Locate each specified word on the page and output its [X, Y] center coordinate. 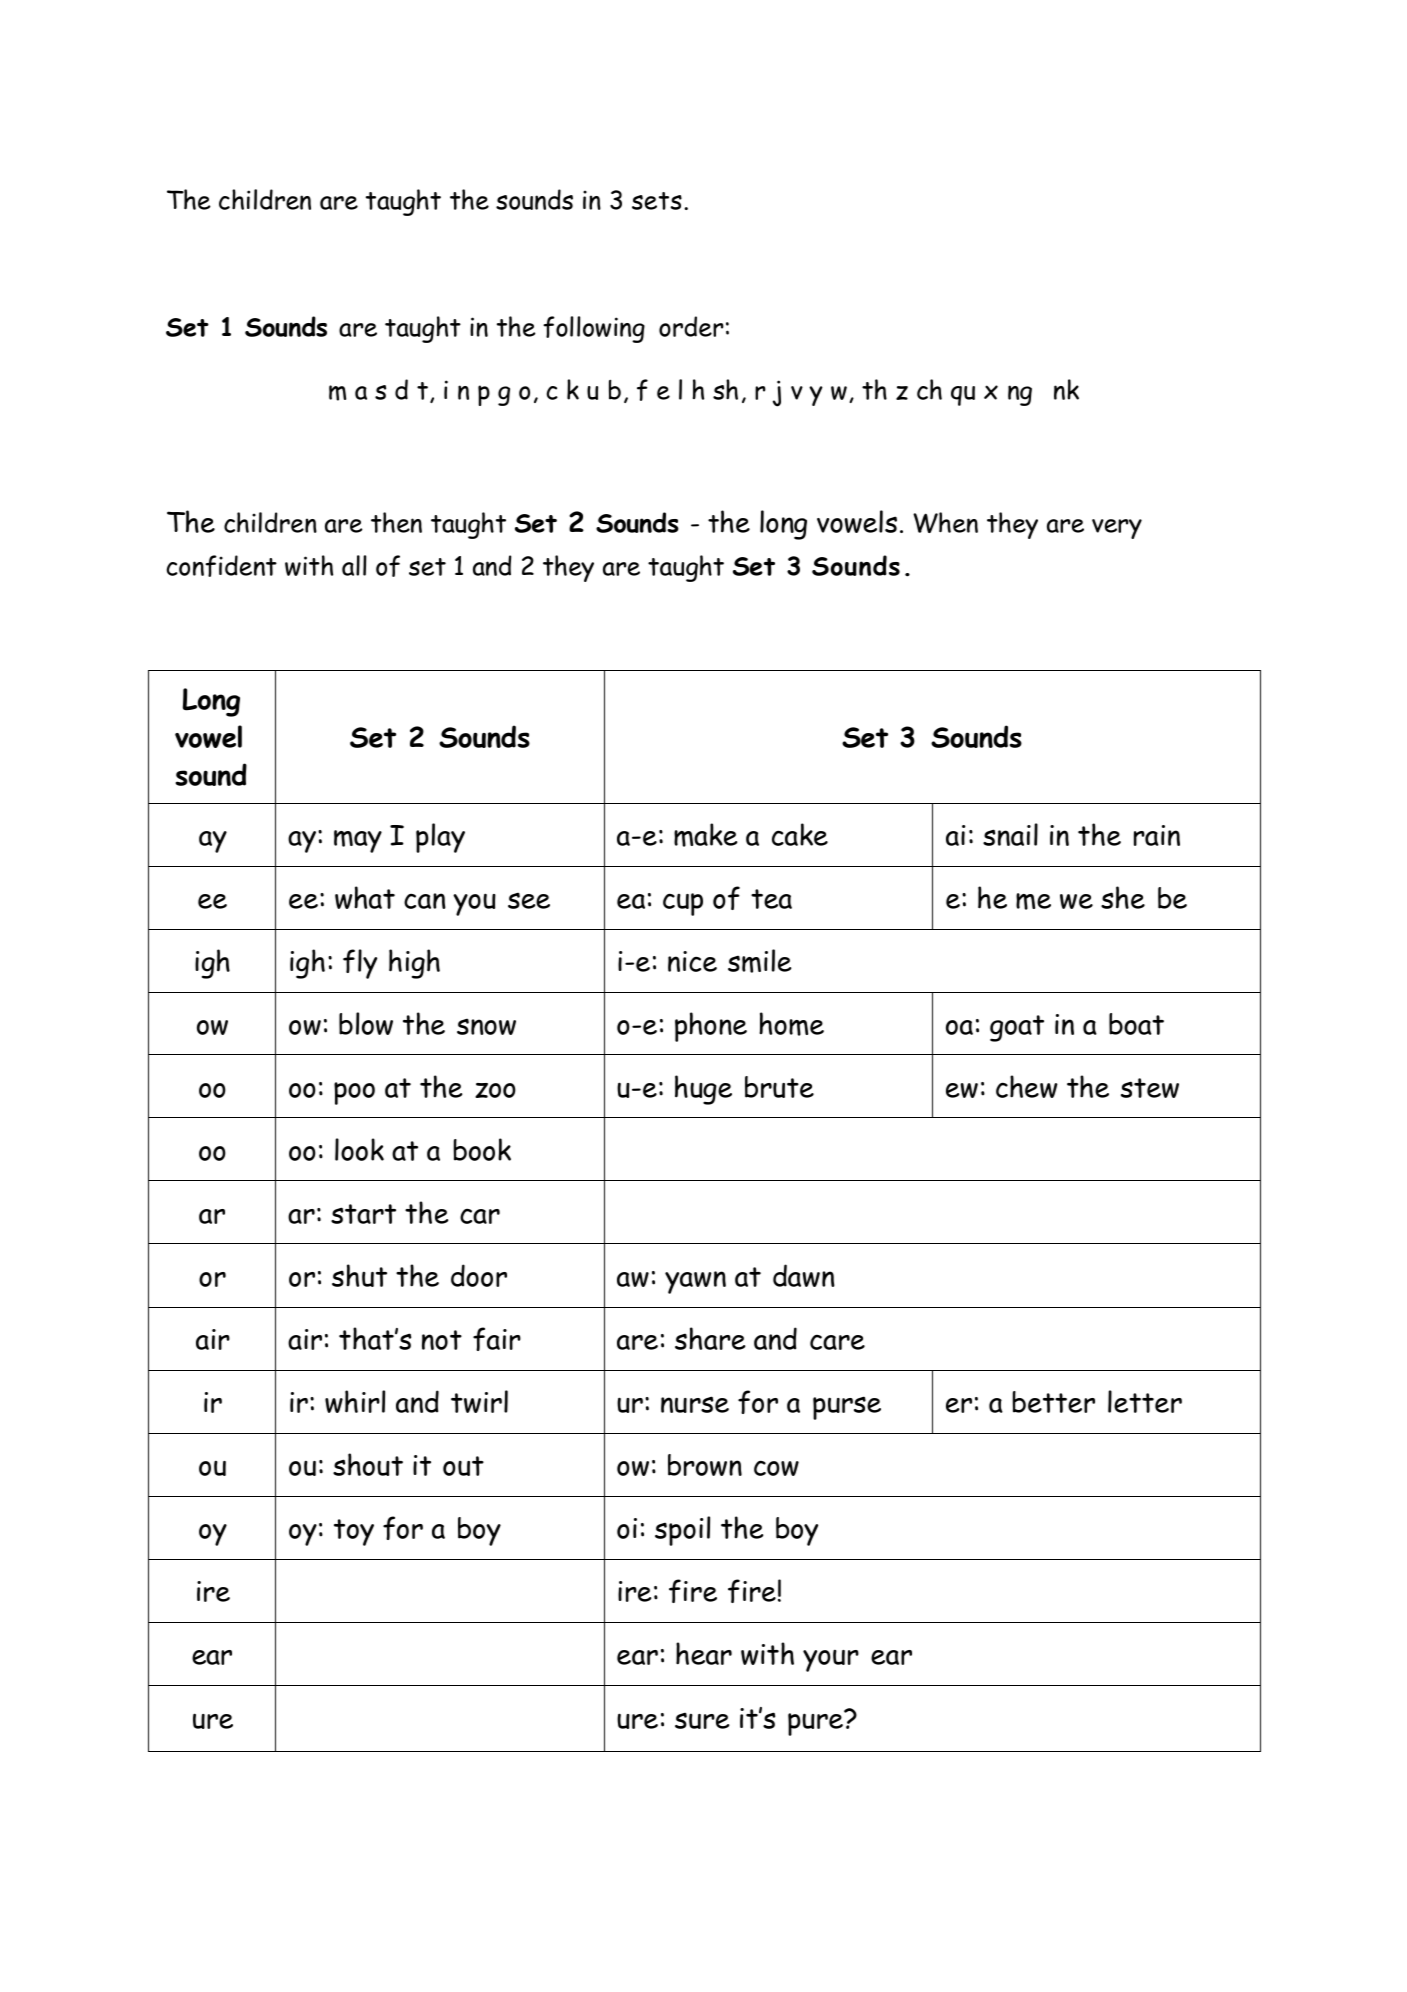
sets [657, 201]
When [945, 522]
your [831, 1661]
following [594, 329]
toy [354, 1532]
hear [704, 1653]
